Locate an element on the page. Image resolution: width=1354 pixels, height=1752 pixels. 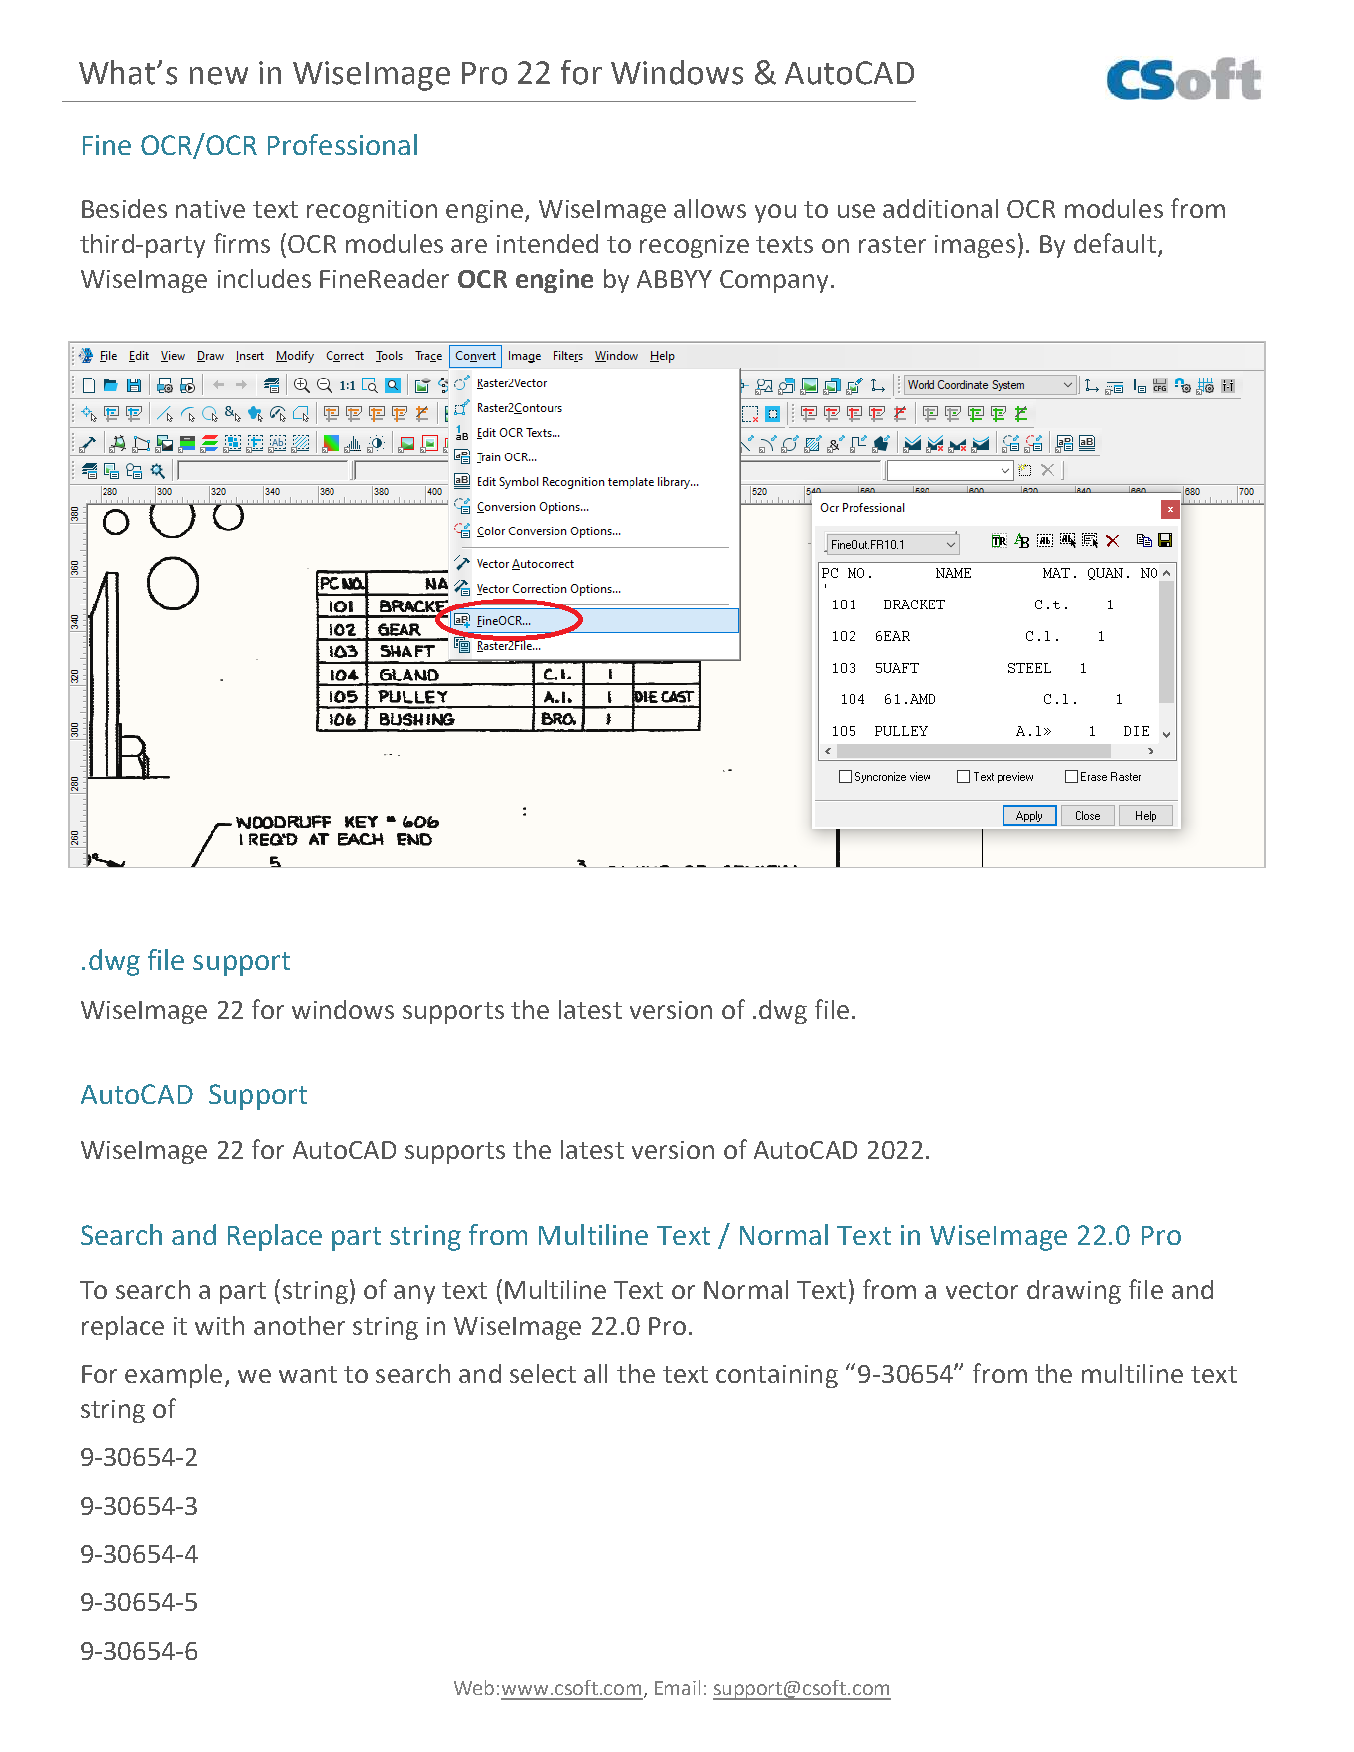
images is located at coordinates (975, 246).
